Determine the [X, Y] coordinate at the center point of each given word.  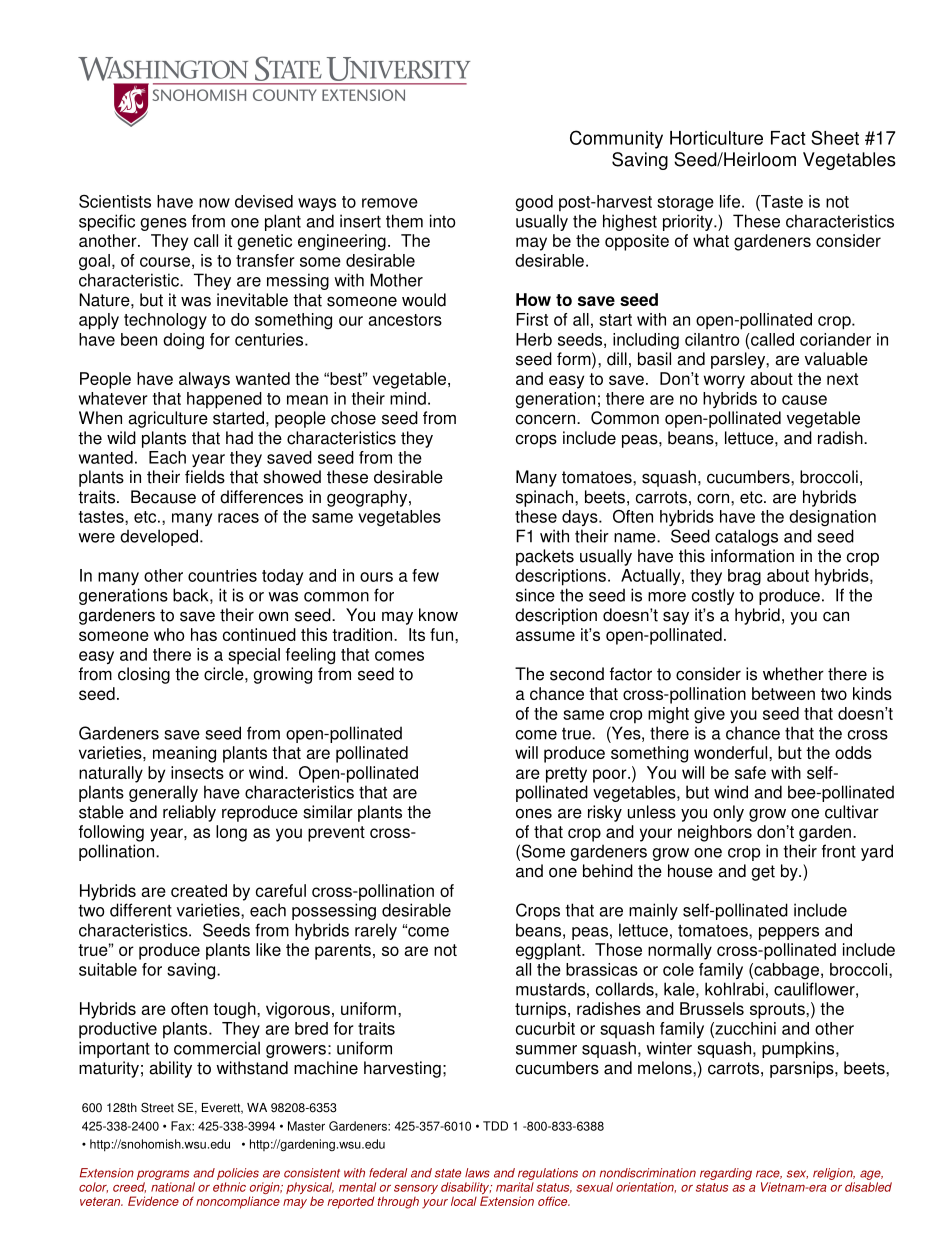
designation [832, 518]
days [581, 518]
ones [534, 813]
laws [477, 1173]
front [839, 851]
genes [163, 224]
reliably [189, 813]
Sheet [835, 137]
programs [163, 1175]
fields [205, 477]
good [534, 203]
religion [834, 1174]
